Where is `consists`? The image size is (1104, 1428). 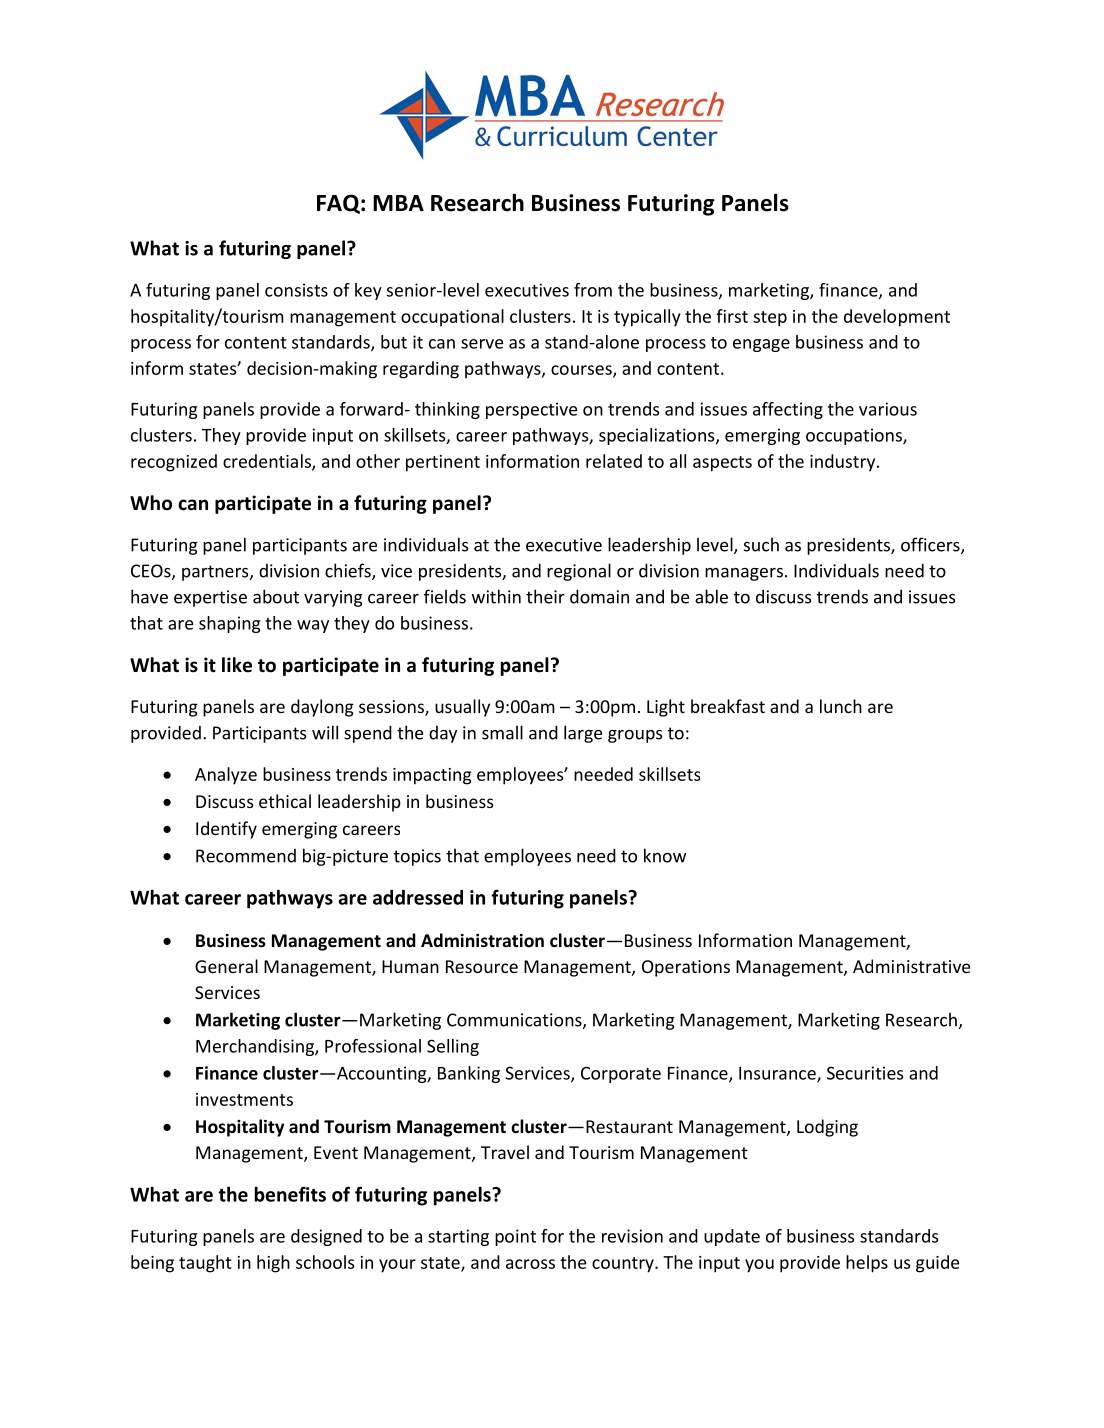 consists is located at coordinates (296, 290).
